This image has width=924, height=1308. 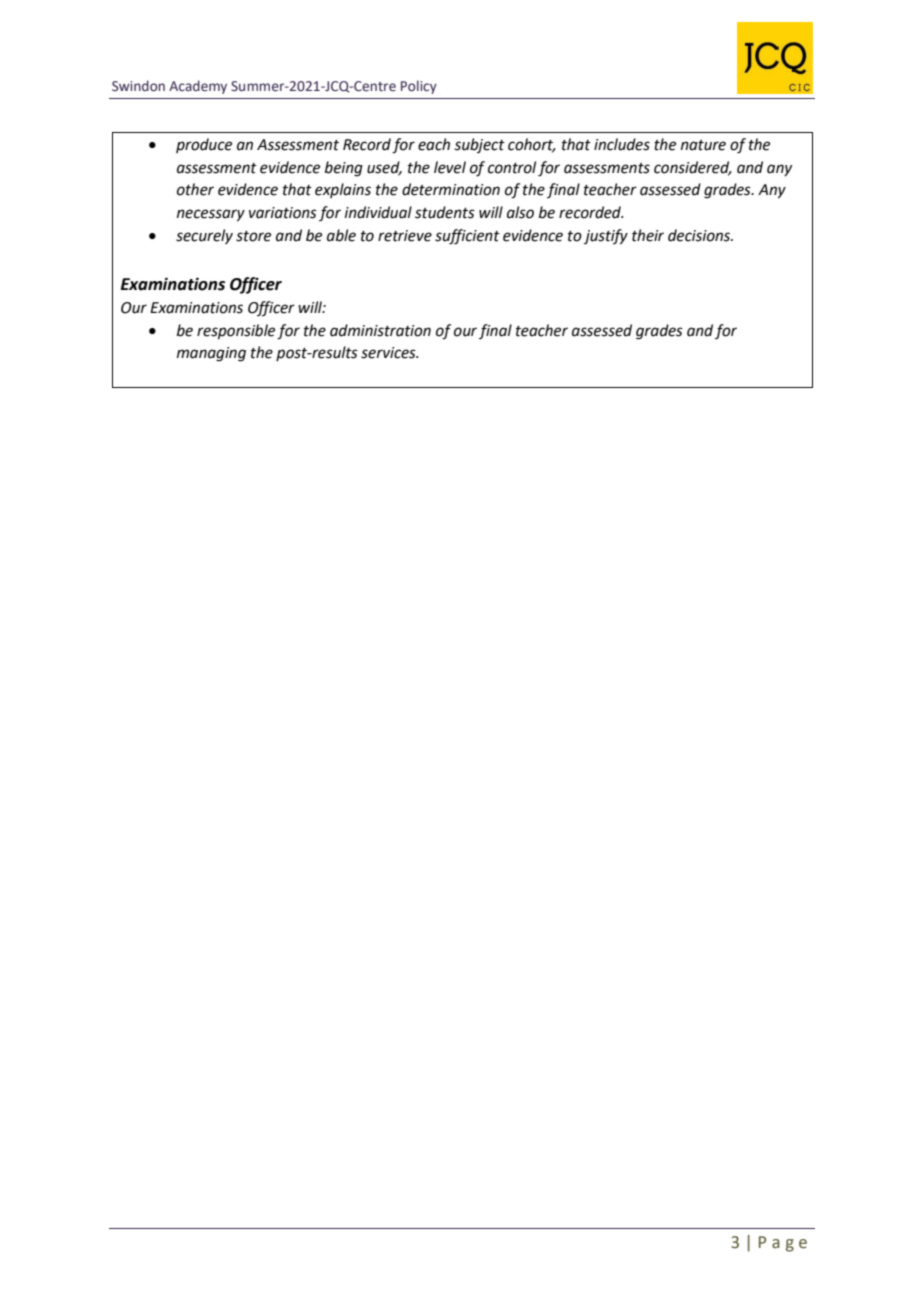 I want to click on managing, so click(x=211, y=354).
